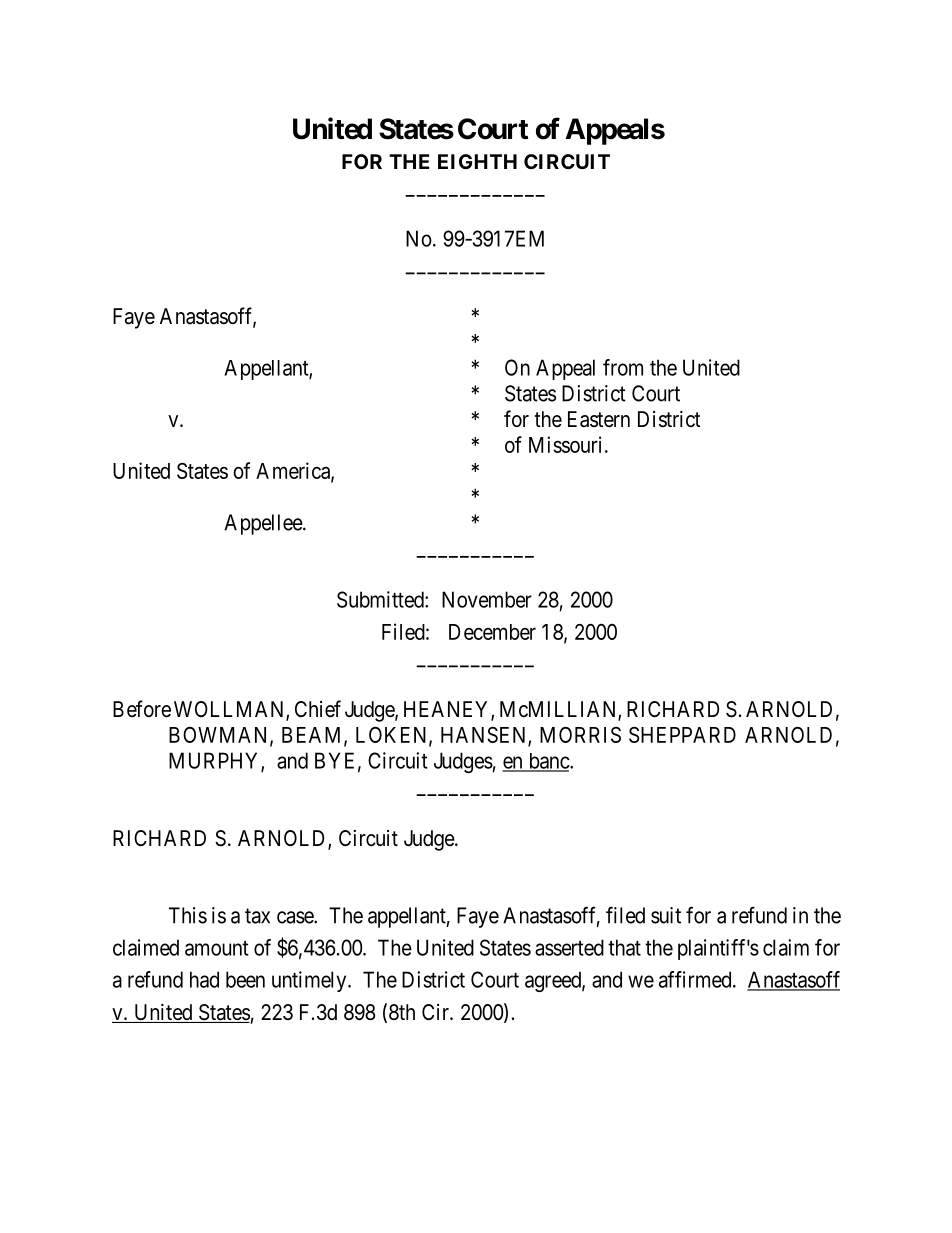  What do you see at coordinates (485, 736) in the document?
I see `HANSEN` at bounding box center [485, 736].
